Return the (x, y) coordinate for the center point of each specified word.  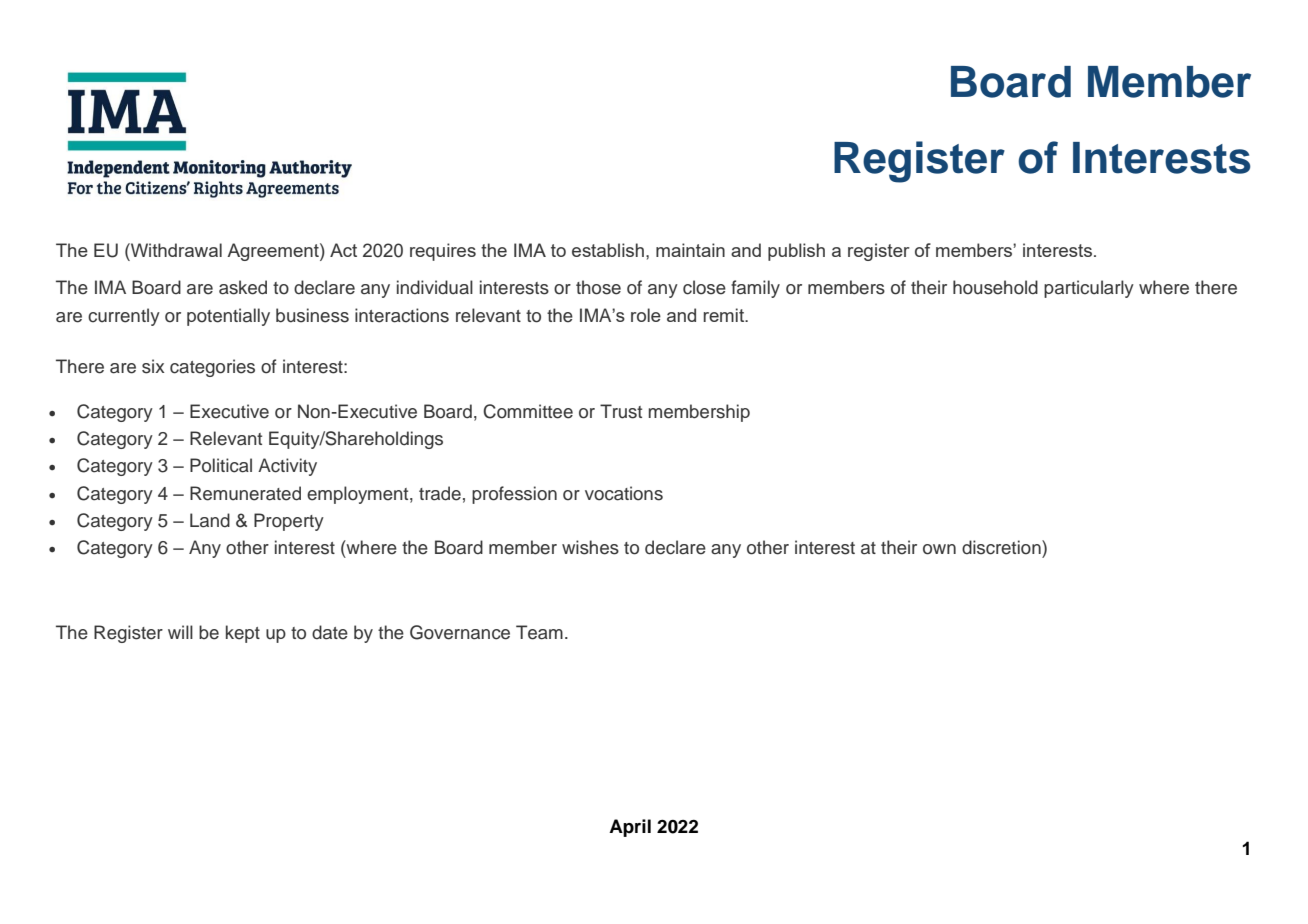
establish (608, 250)
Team (539, 632)
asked (243, 287)
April (630, 828)
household (995, 287)
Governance (460, 632)
